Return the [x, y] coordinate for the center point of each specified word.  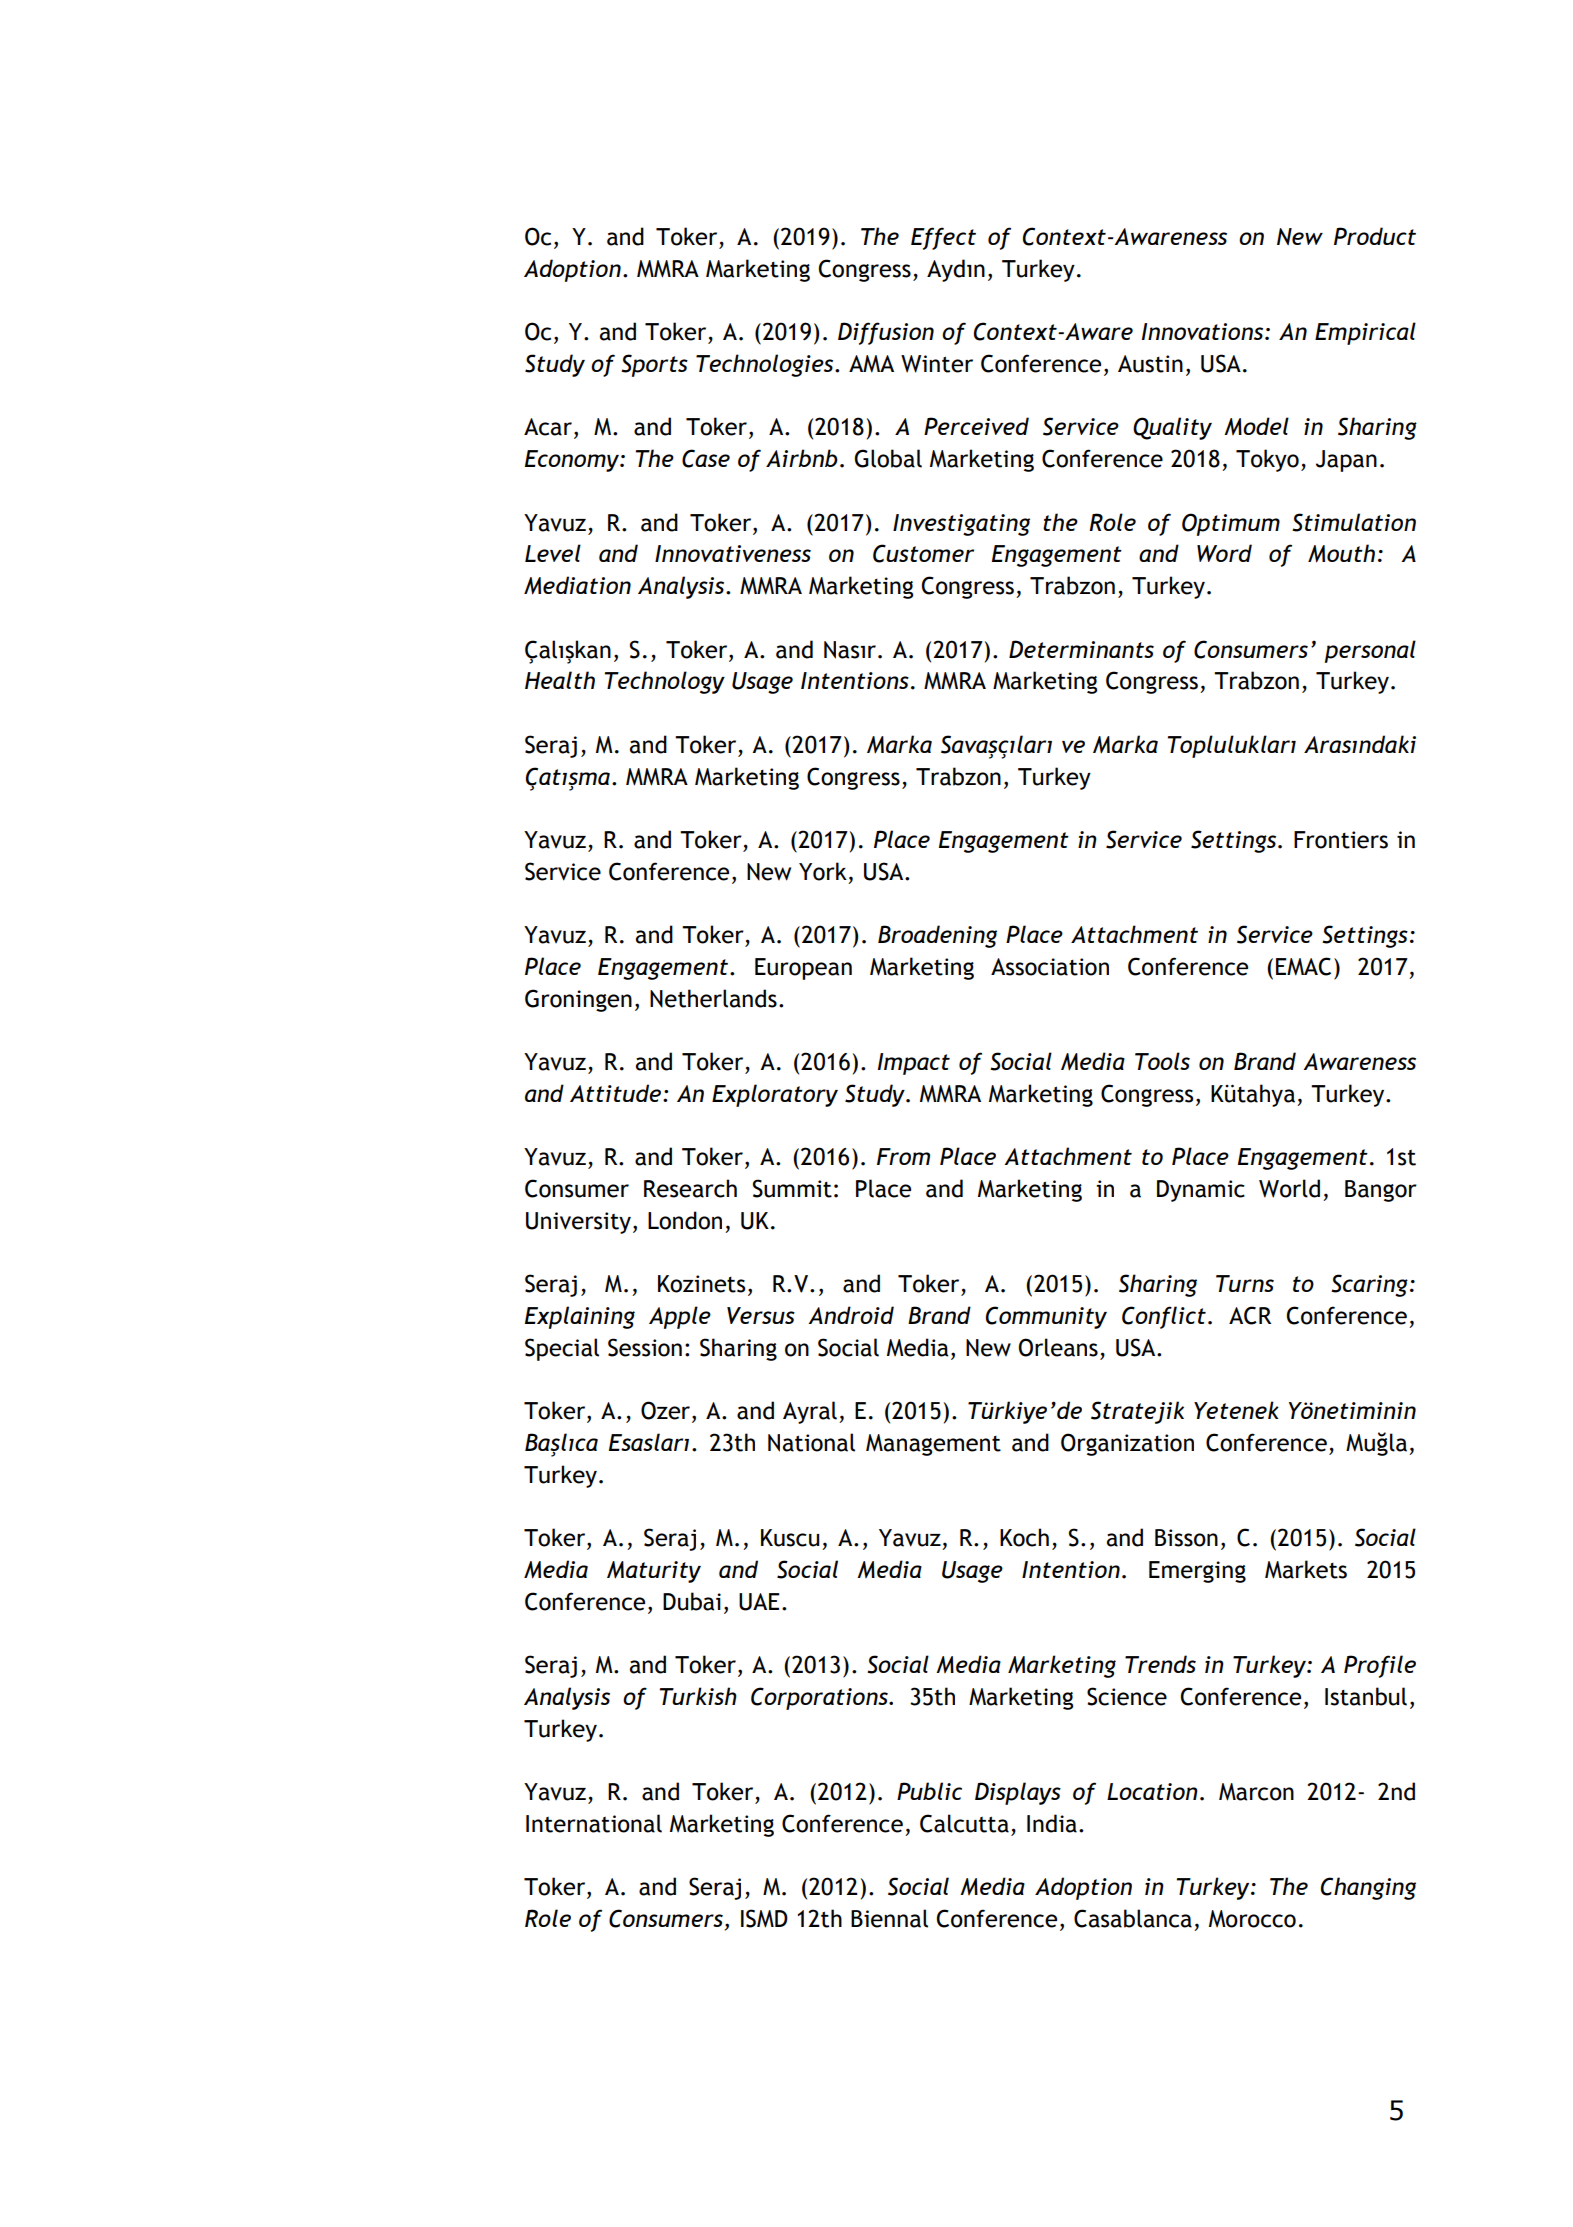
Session [645, 1347]
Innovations [1204, 331]
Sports [654, 365]
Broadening [937, 936]
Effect [943, 238]
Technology [665, 682]
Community [1046, 1317]
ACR [1250, 1315]
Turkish [698, 1696]
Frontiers [1341, 840]
